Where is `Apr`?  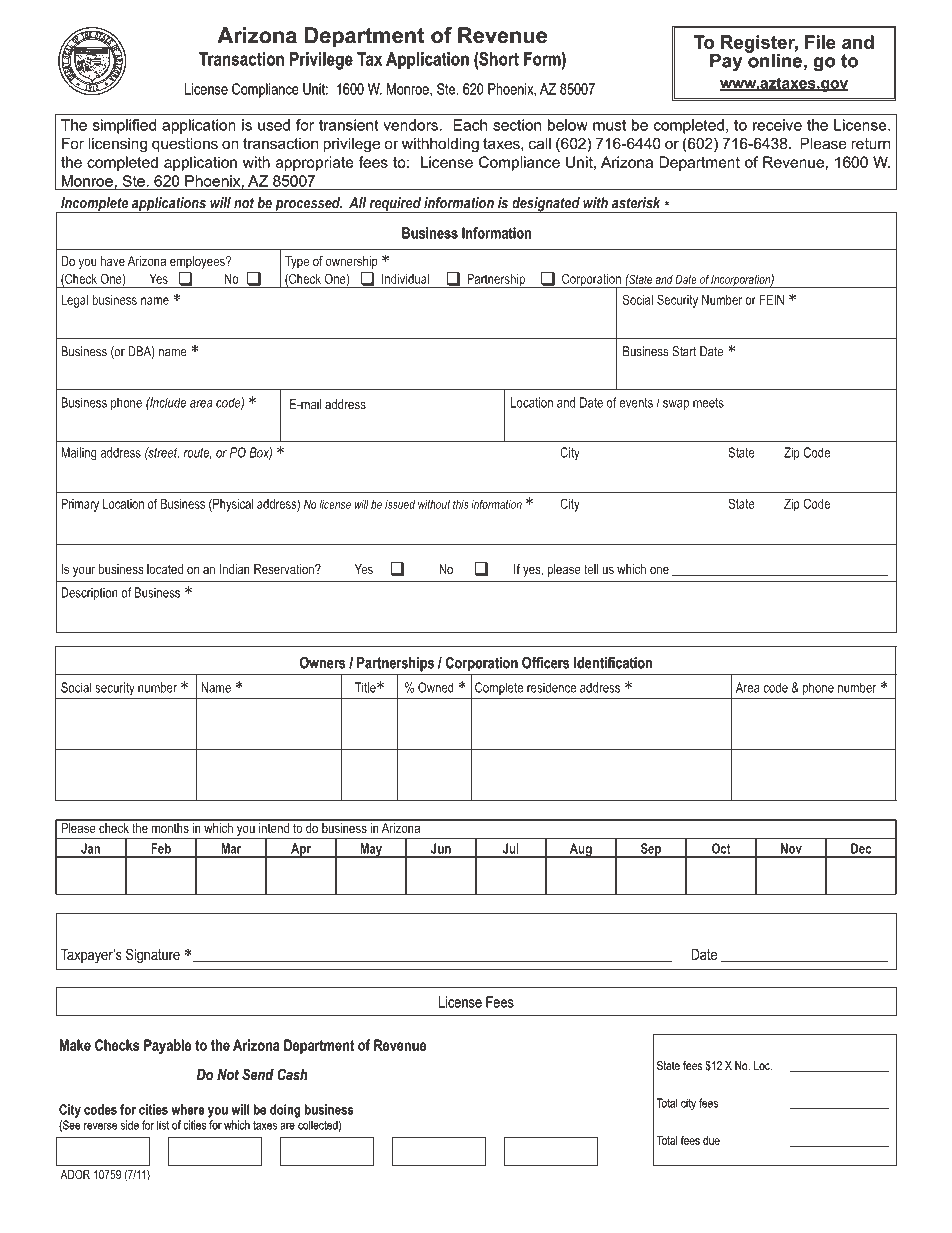 Apr is located at coordinates (301, 850).
